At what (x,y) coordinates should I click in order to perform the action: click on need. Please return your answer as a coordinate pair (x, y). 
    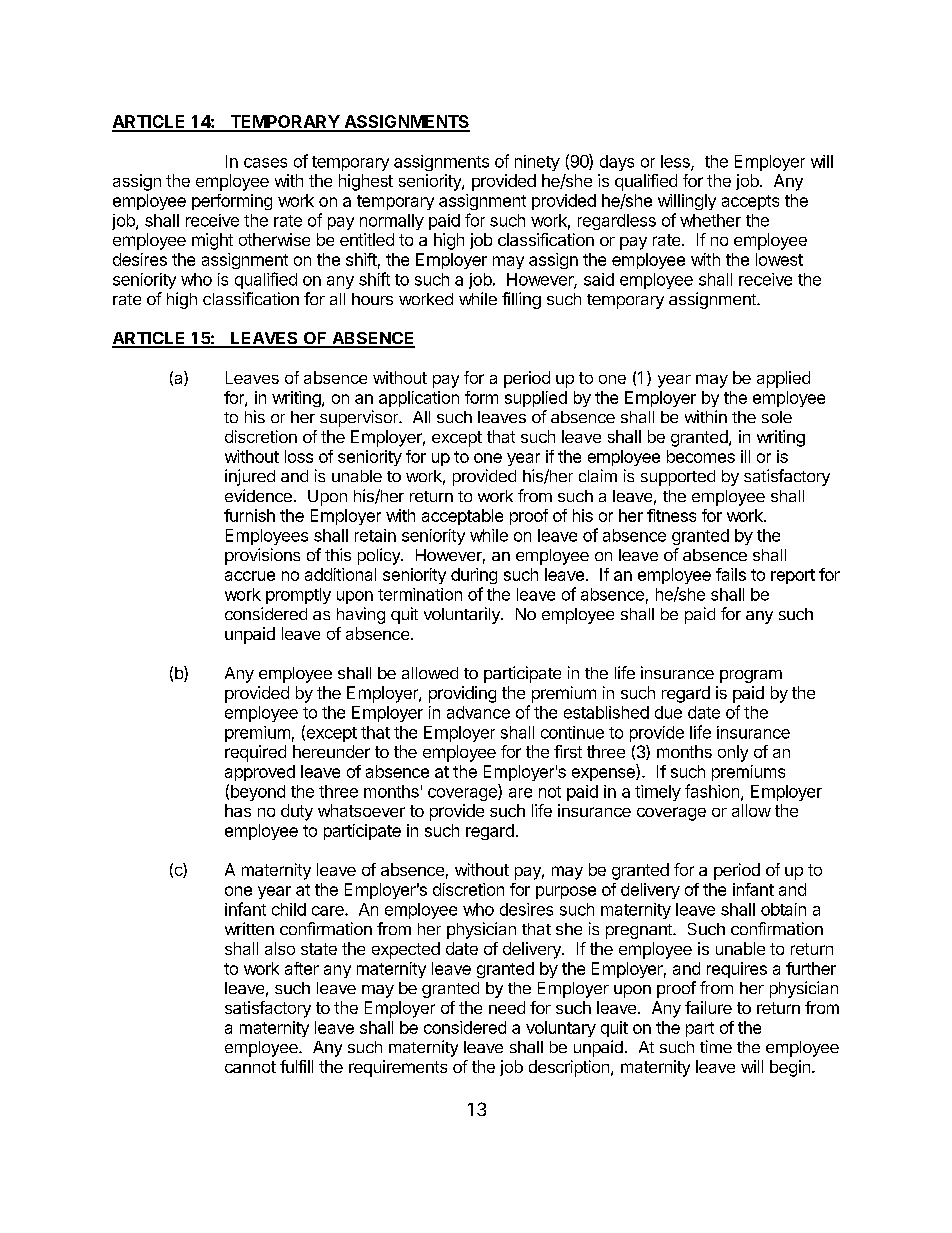
    Looking at the image, I should click on (507, 1007).
